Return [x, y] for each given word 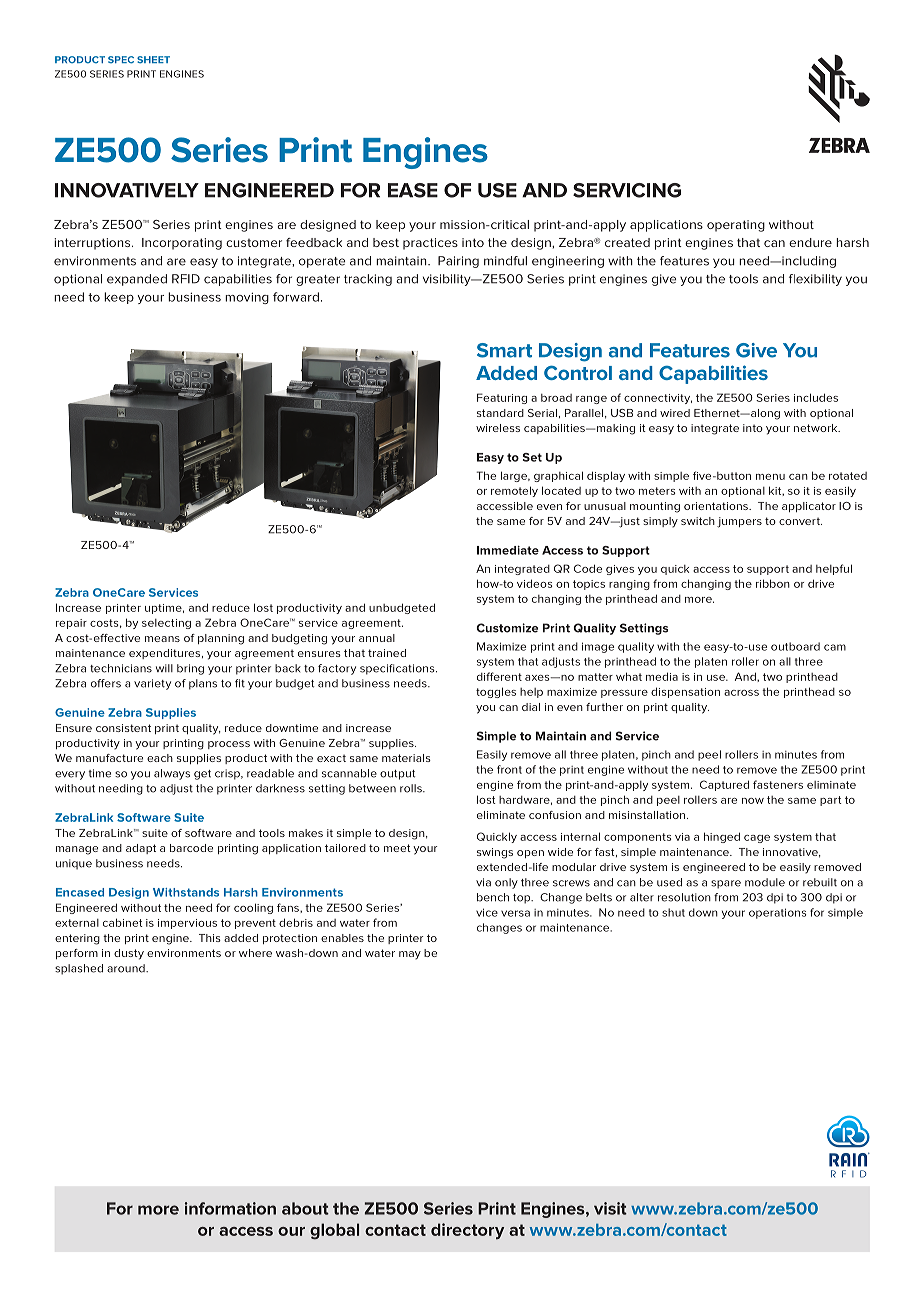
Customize [507, 628]
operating [736, 226]
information [230, 1208]
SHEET [153, 60]
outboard [795, 646]
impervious [187, 924]
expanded [137, 280]
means [162, 639]
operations [777, 913]
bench [493, 897]
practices [430, 244]
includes [816, 397]
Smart [504, 350]
